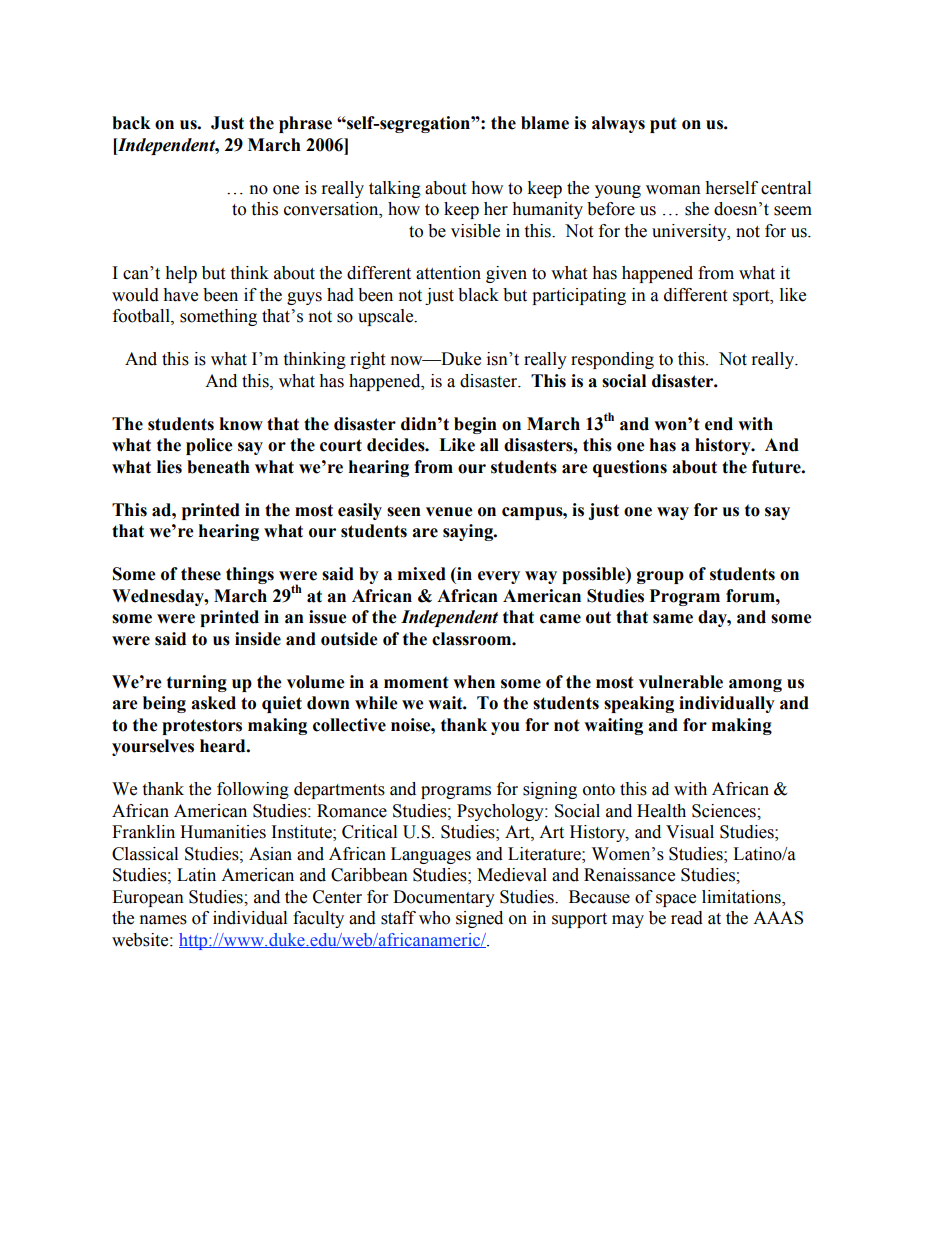 This screenshot has height=1233, width=952. Describe the element at coordinates (209, 446) in the screenshot. I see `police` at that location.
